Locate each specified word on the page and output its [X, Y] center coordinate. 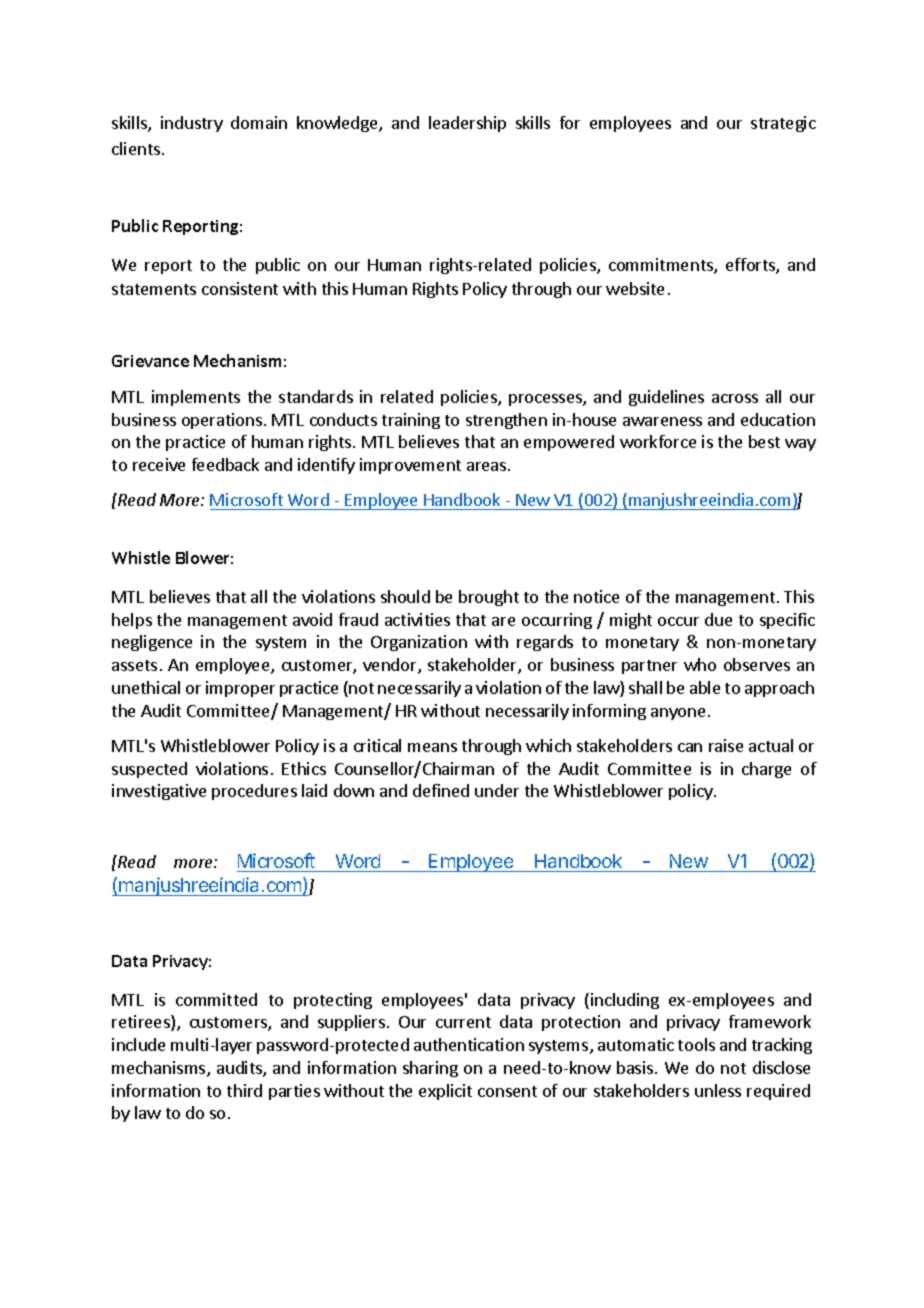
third [244, 1090]
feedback [225, 464]
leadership [467, 124]
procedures [254, 792]
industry [192, 124]
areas [488, 466]
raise [726, 745]
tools [696, 1044]
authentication [469, 1044]
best [764, 441]
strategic [783, 124]
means [432, 747]
